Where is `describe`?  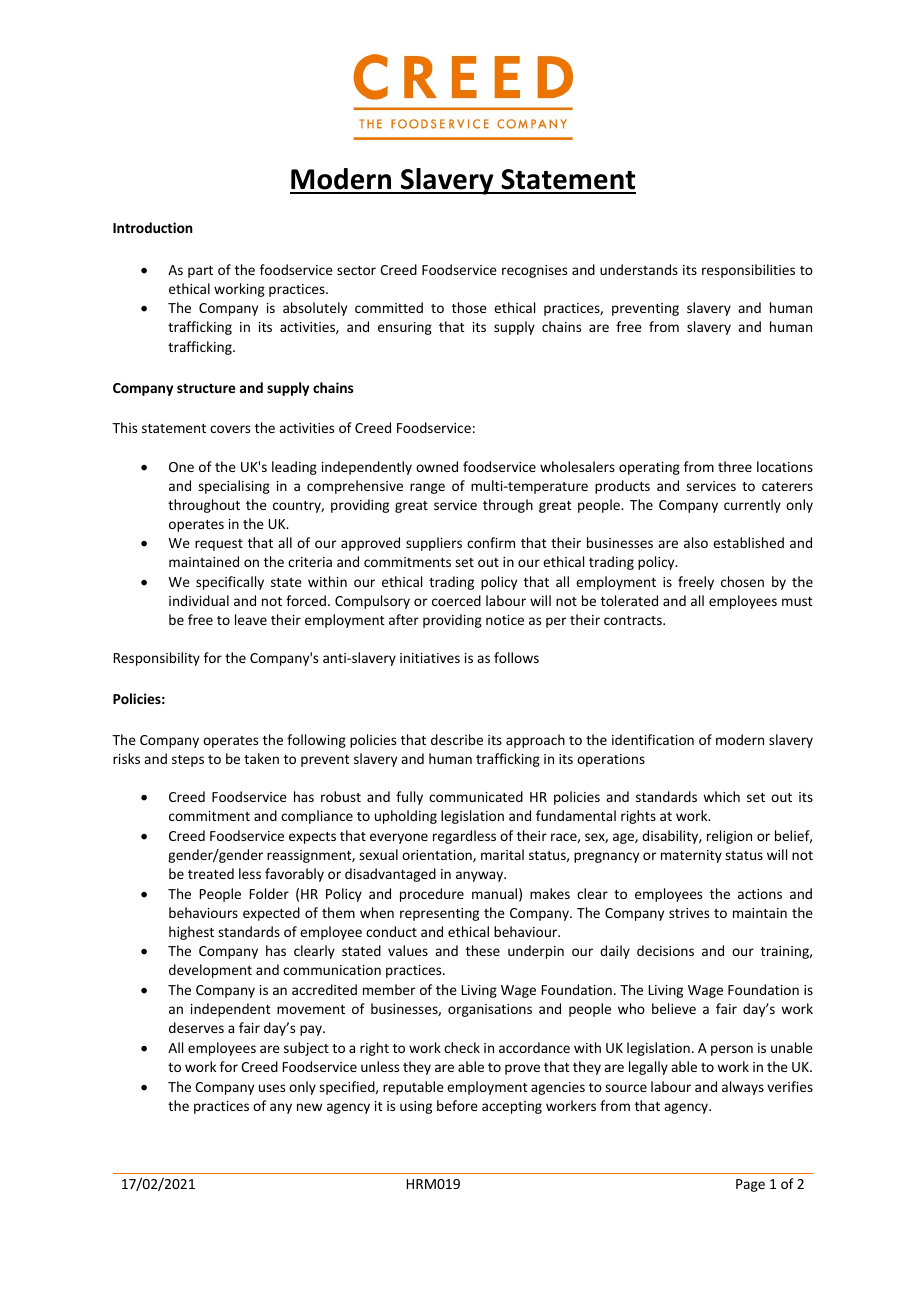
describe is located at coordinates (457, 739).
